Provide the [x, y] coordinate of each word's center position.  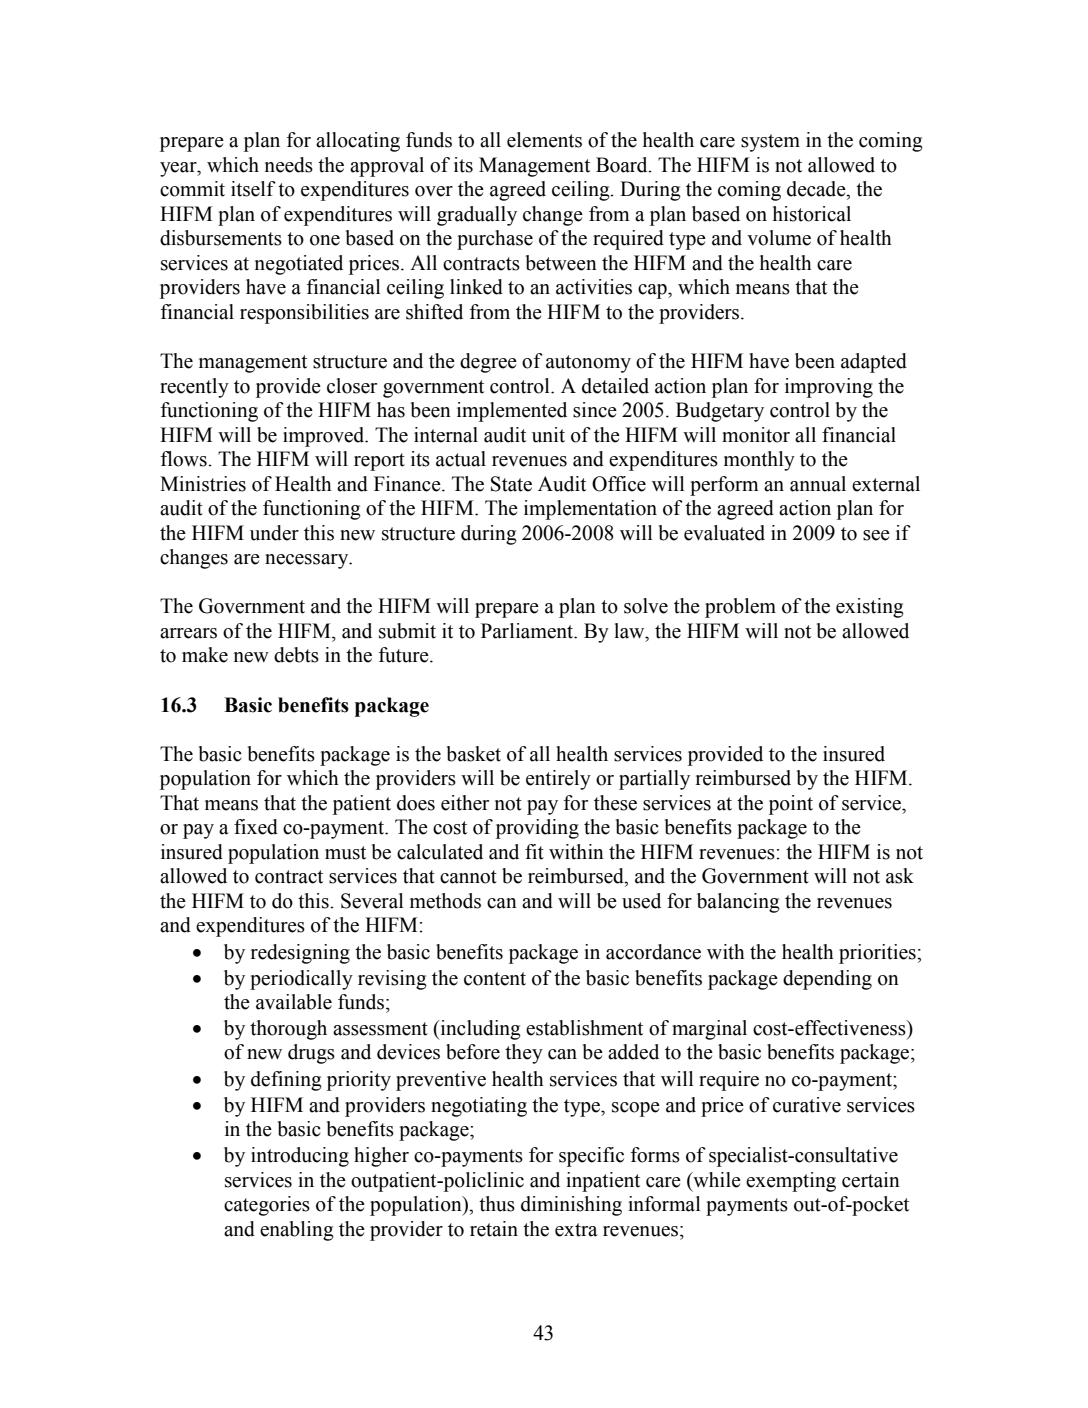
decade [817, 189]
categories [267, 1206]
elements [544, 140]
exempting [791, 1182]
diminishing [571, 1206]
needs [289, 165]
